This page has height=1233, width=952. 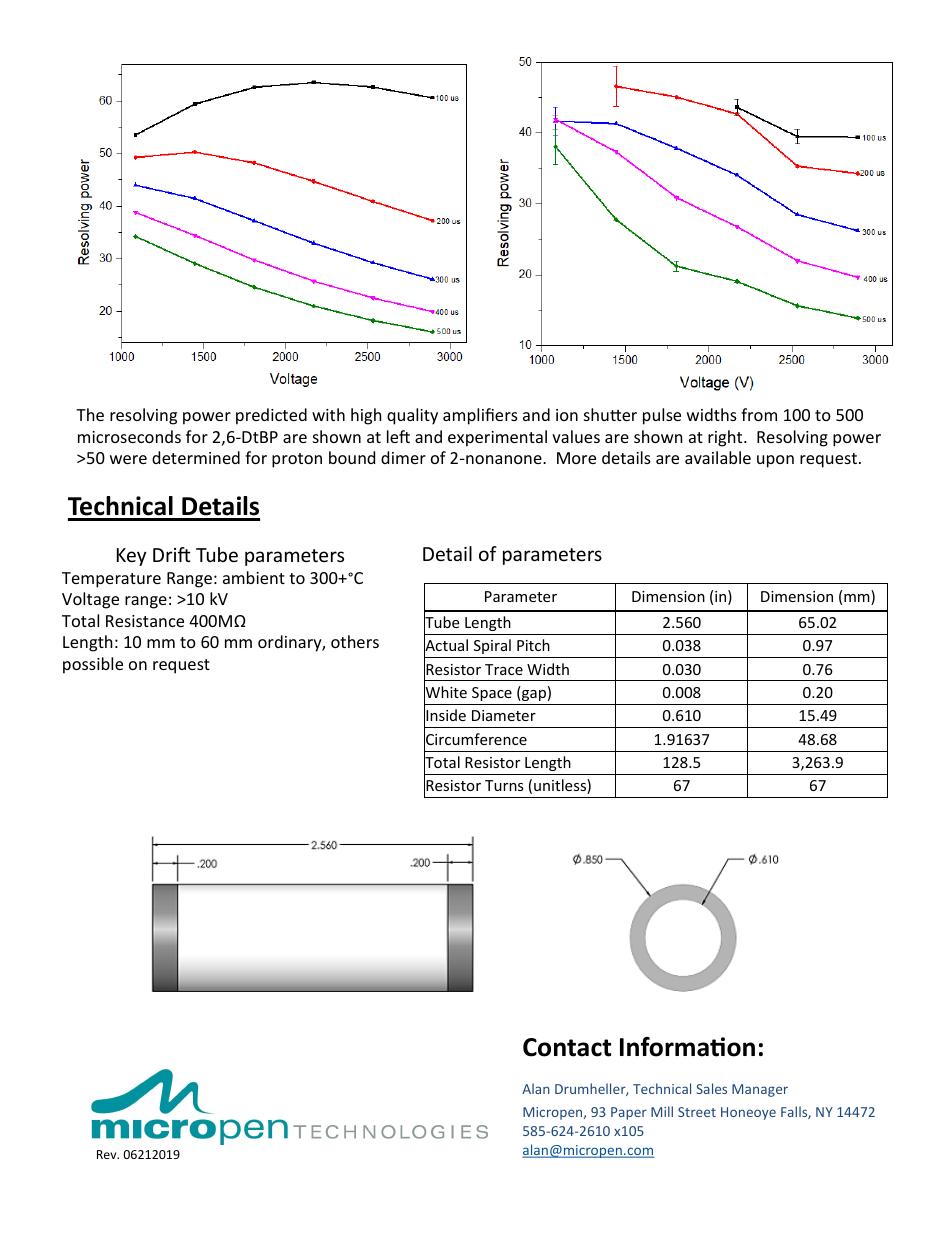 What do you see at coordinates (504, 785) in the page?
I see `Turns` at bounding box center [504, 785].
